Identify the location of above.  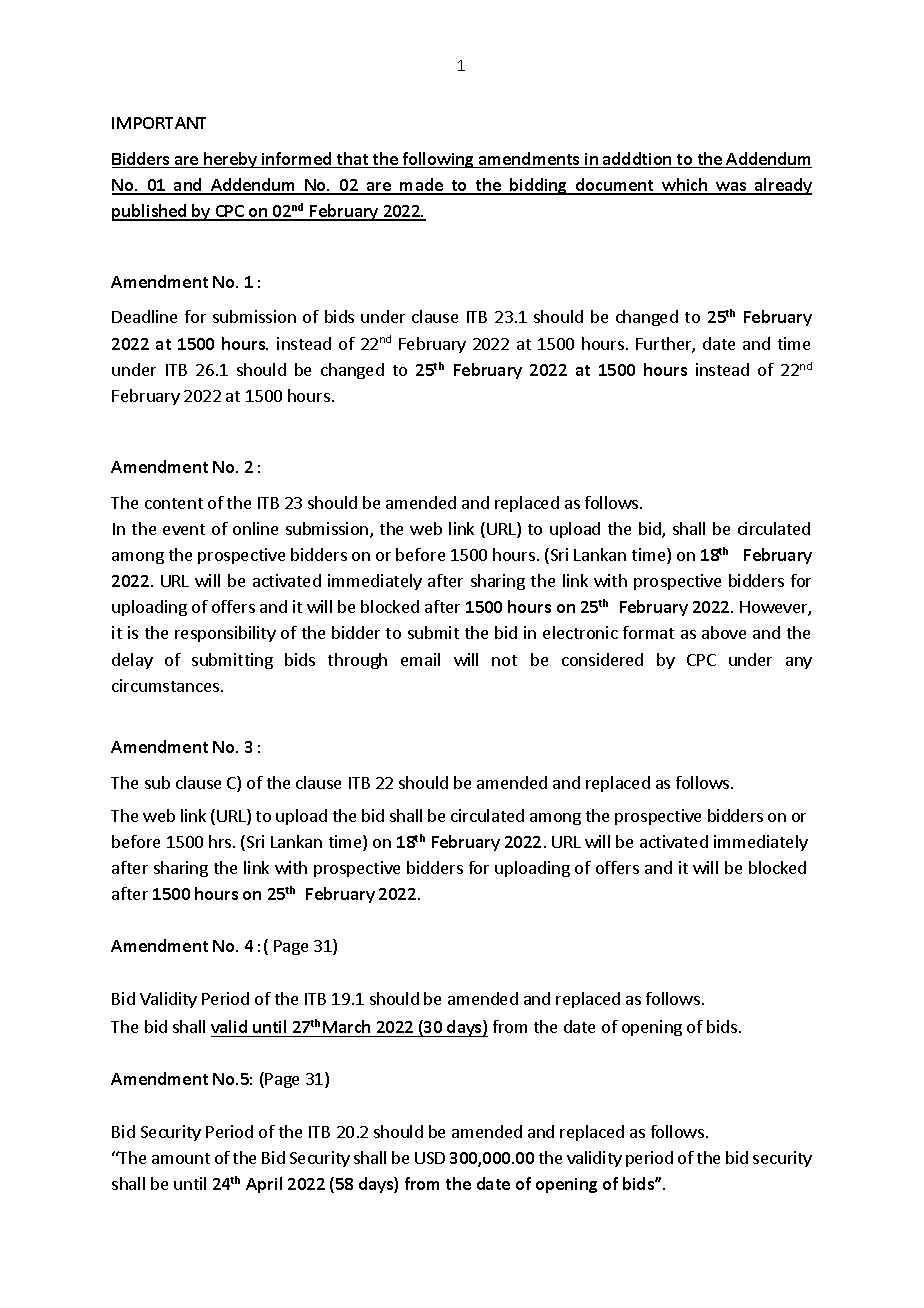
(724, 632).
